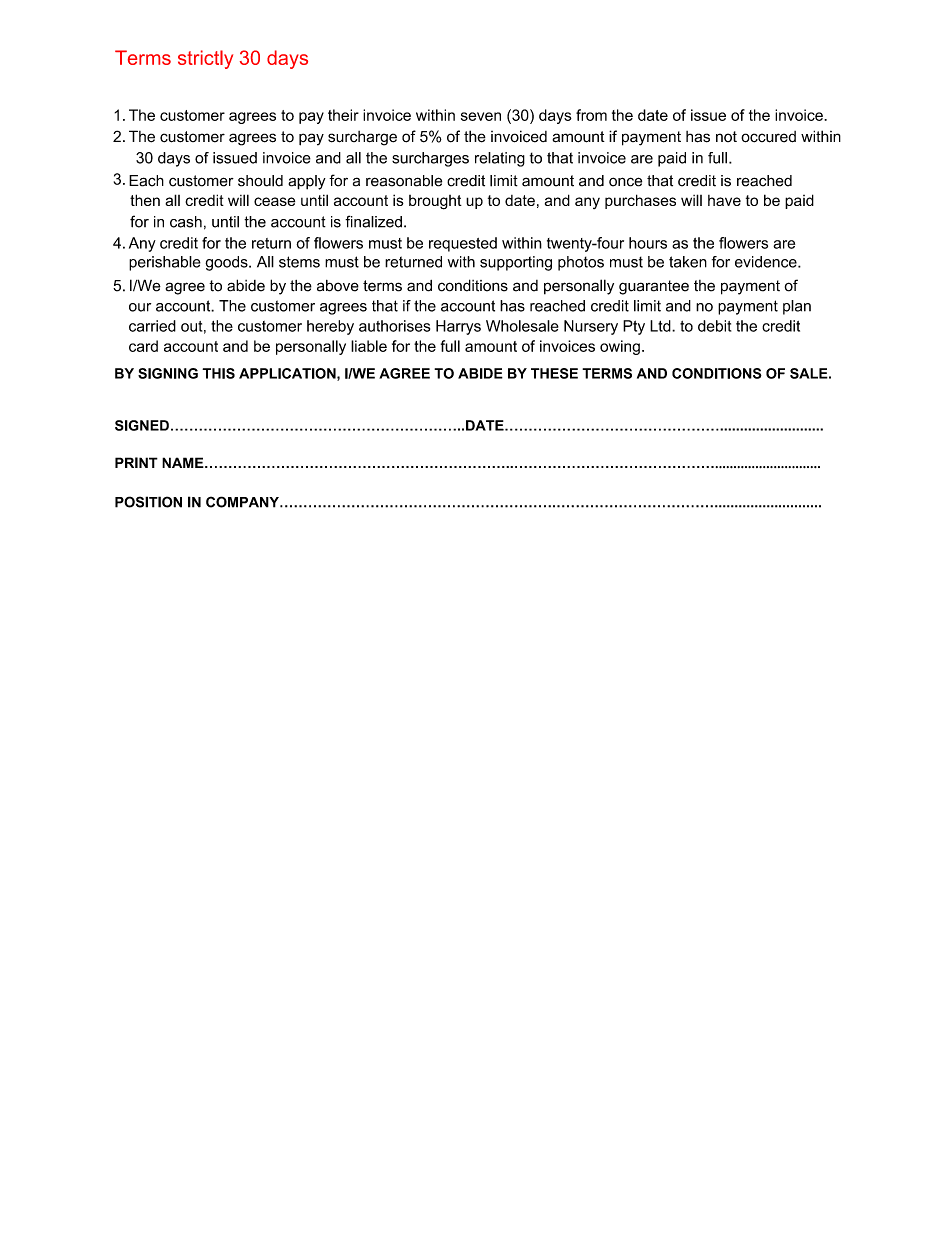 The height and width of the page is (1233, 952). Describe the element at coordinates (714, 326) in the page. I see `debit` at that location.
